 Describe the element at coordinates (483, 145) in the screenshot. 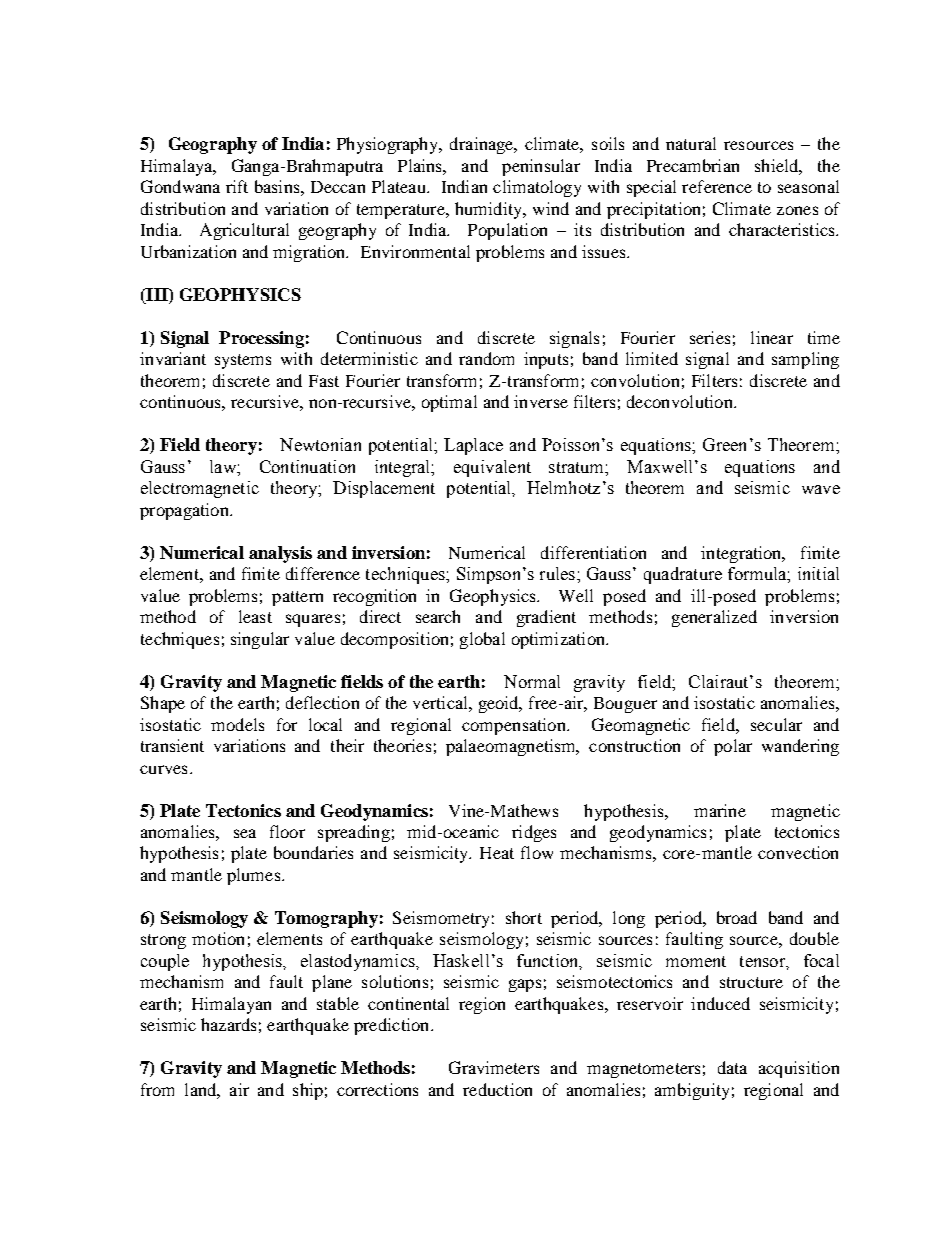

I see `drainage` at that location.
